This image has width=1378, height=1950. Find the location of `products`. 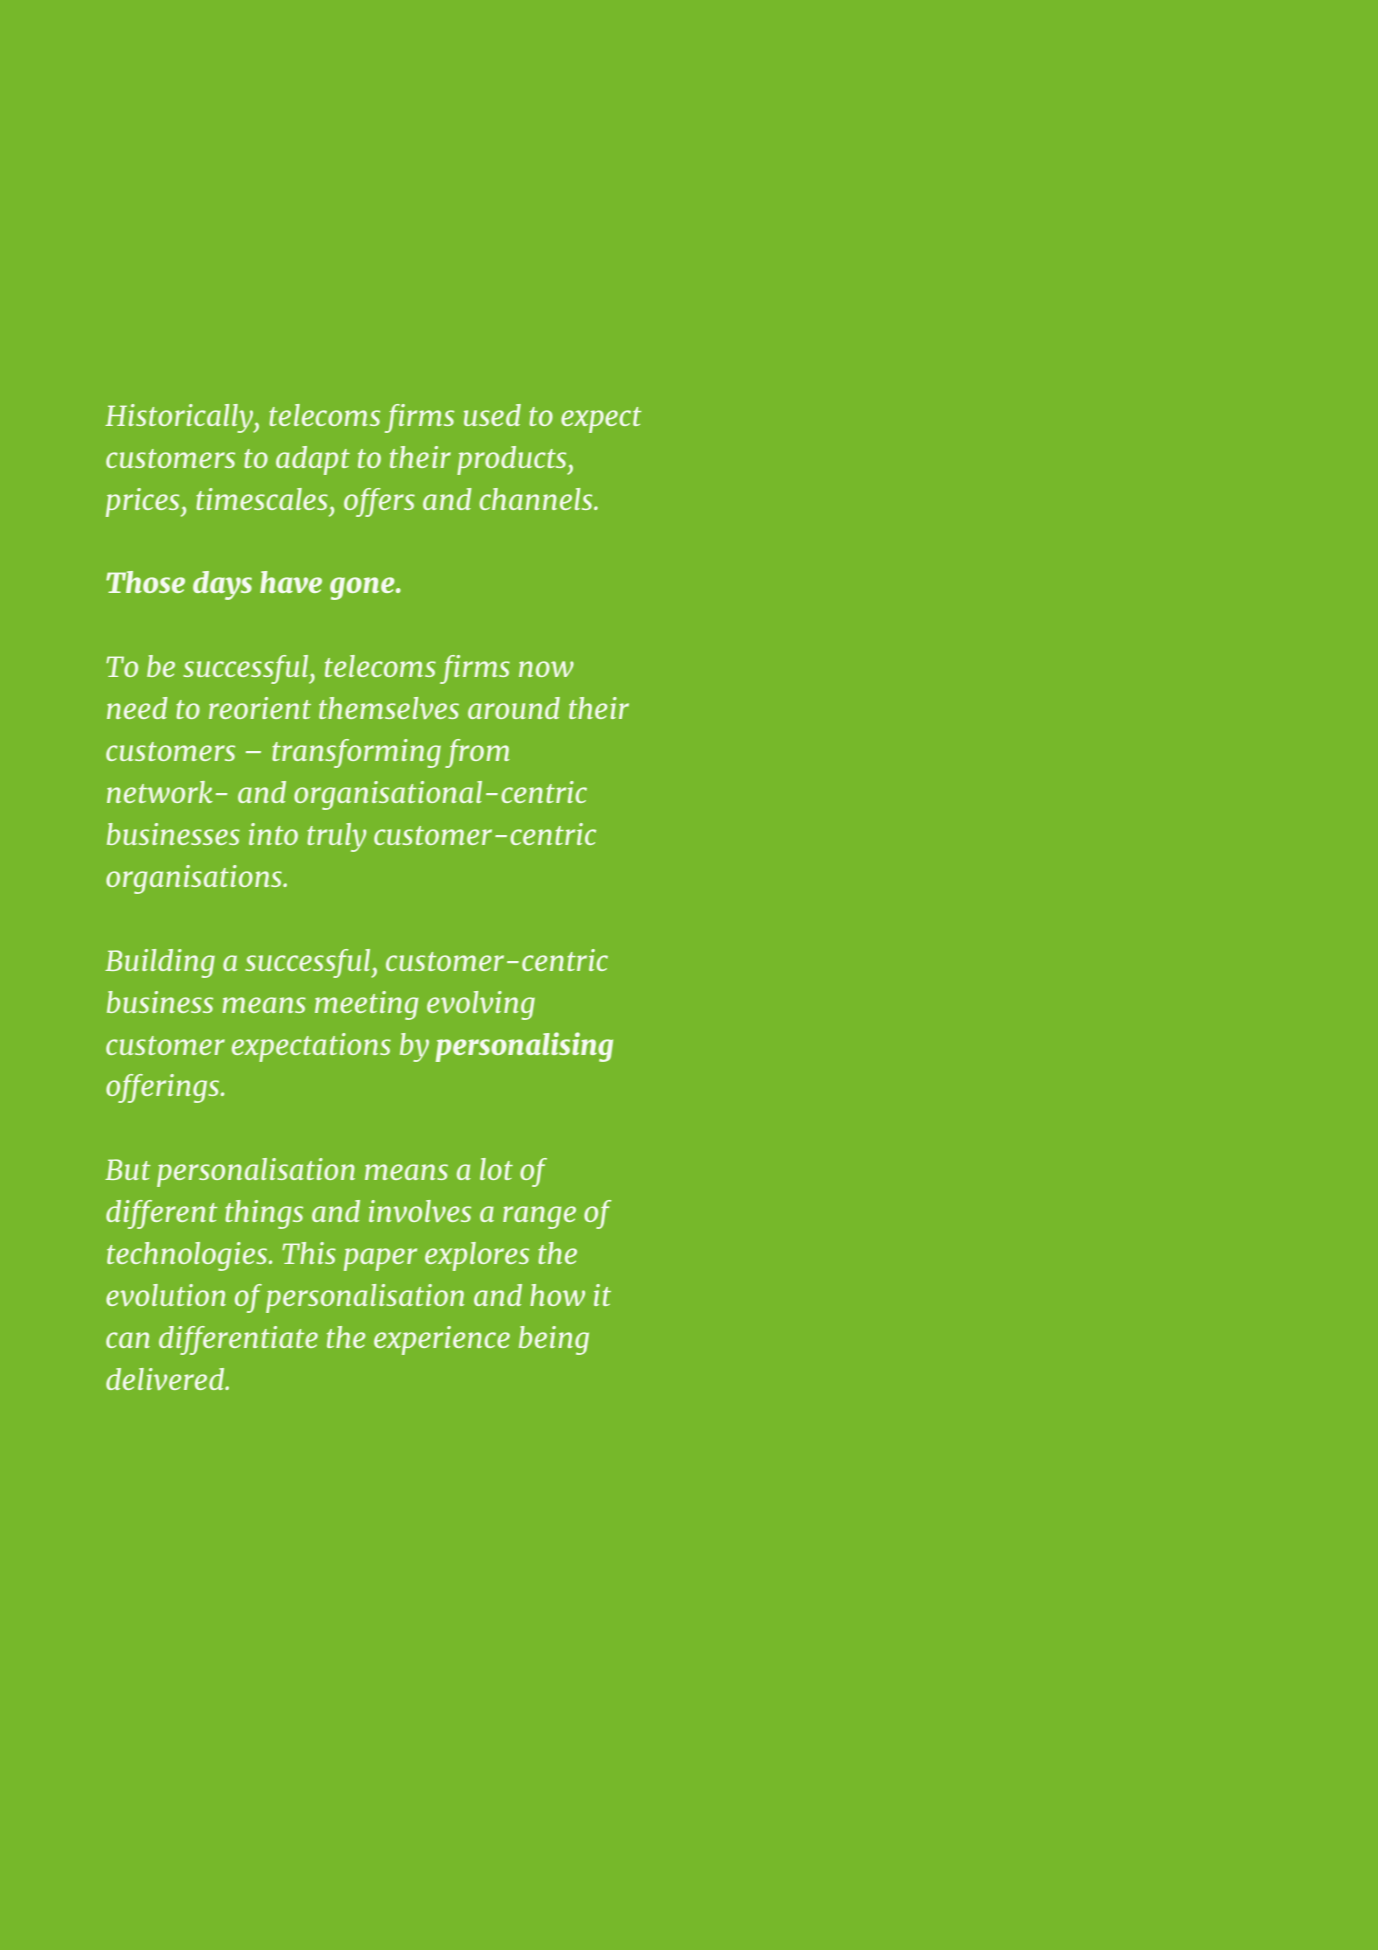

products is located at coordinates (513, 460).
